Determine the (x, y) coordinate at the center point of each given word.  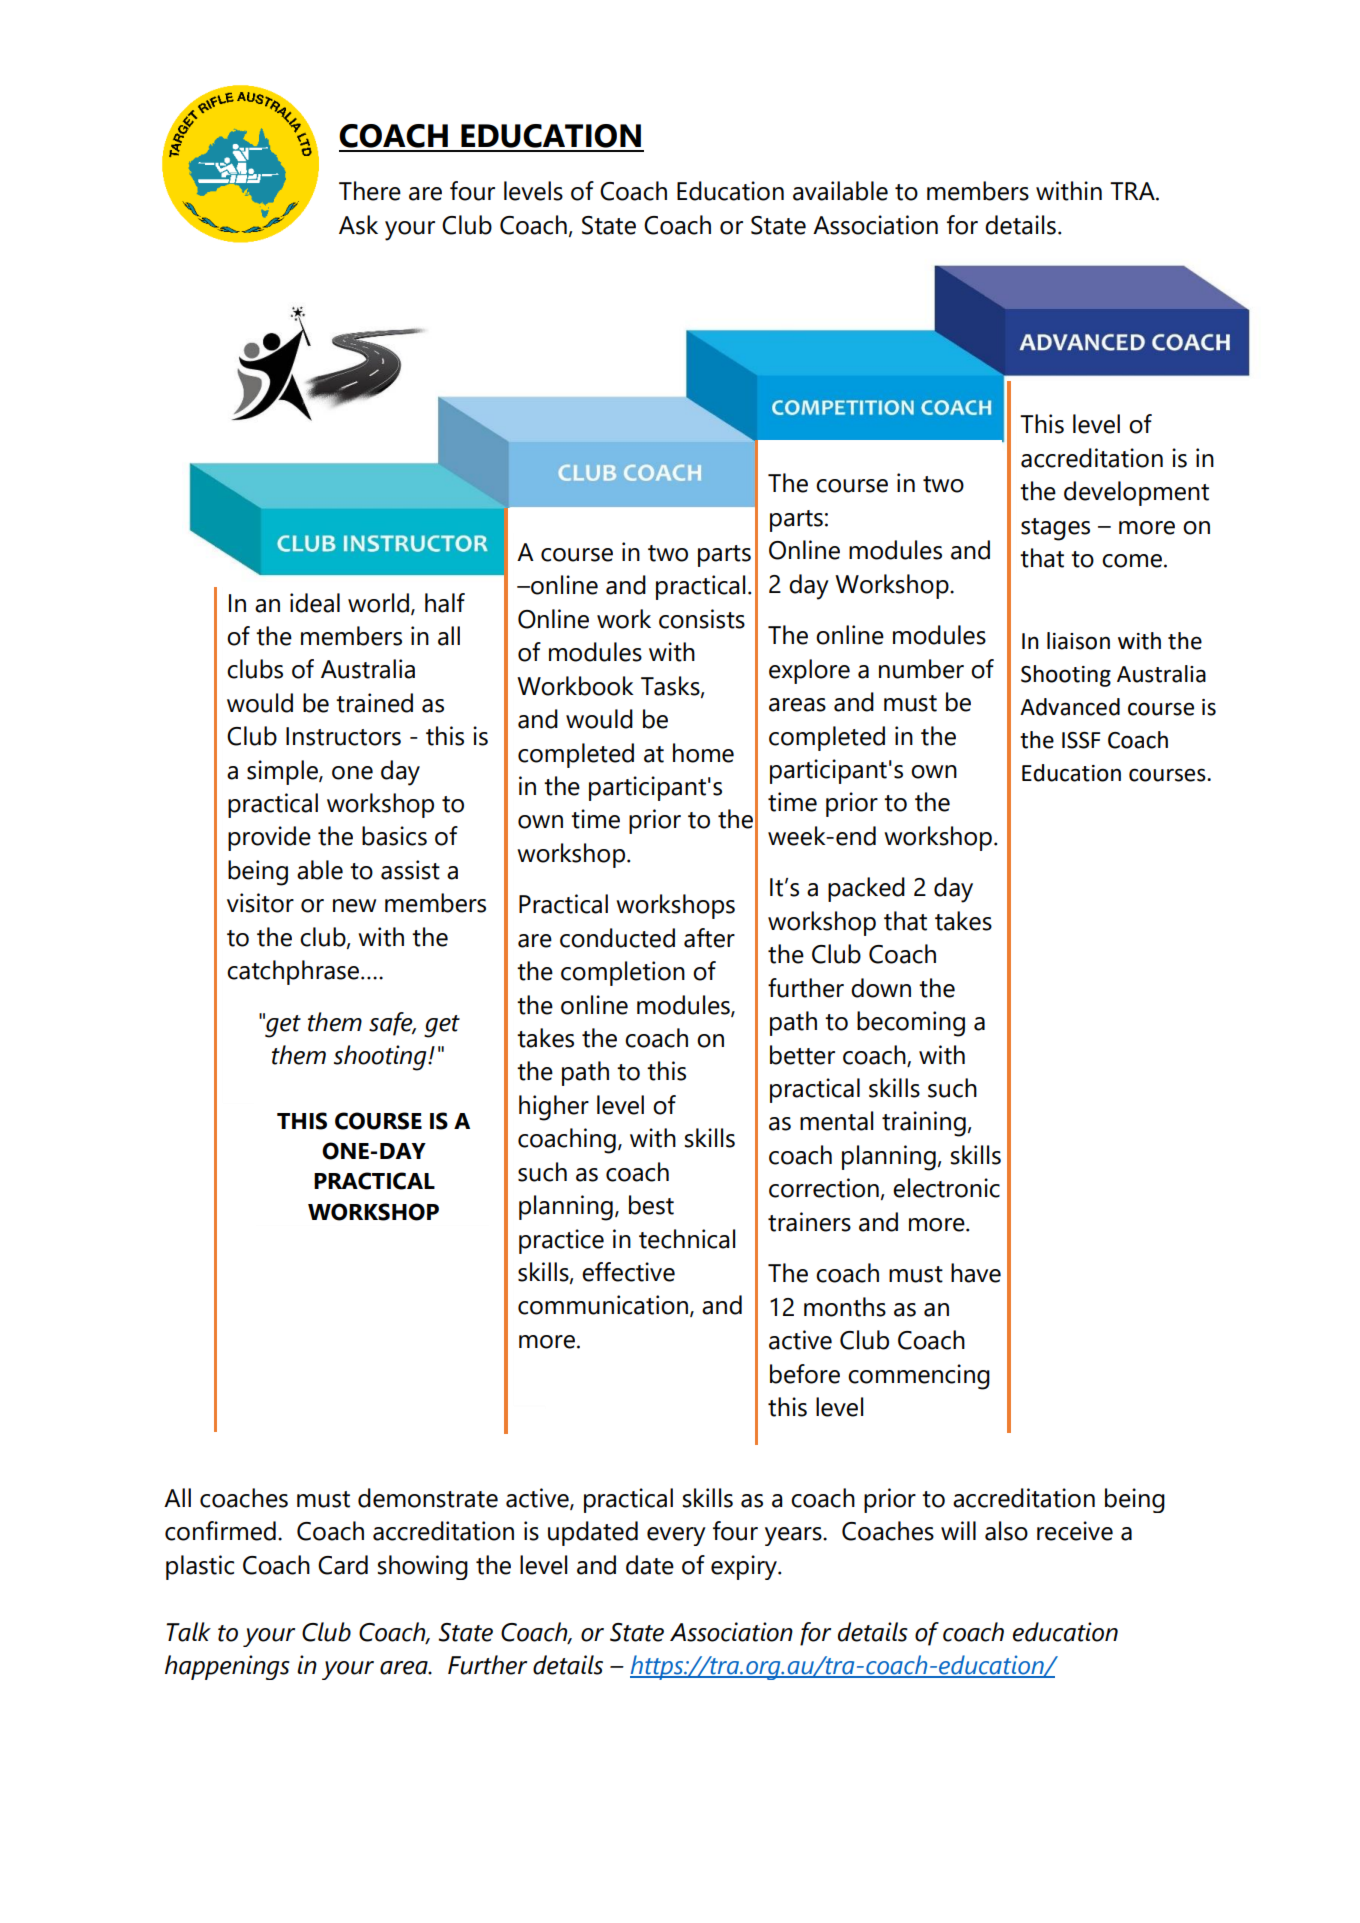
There (370, 191)
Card (343, 1565)
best (651, 1205)
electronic (946, 1188)
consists (702, 619)
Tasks (671, 686)
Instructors (343, 736)
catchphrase (293, 972)
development (1136, 493)
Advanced (1070, 707)
